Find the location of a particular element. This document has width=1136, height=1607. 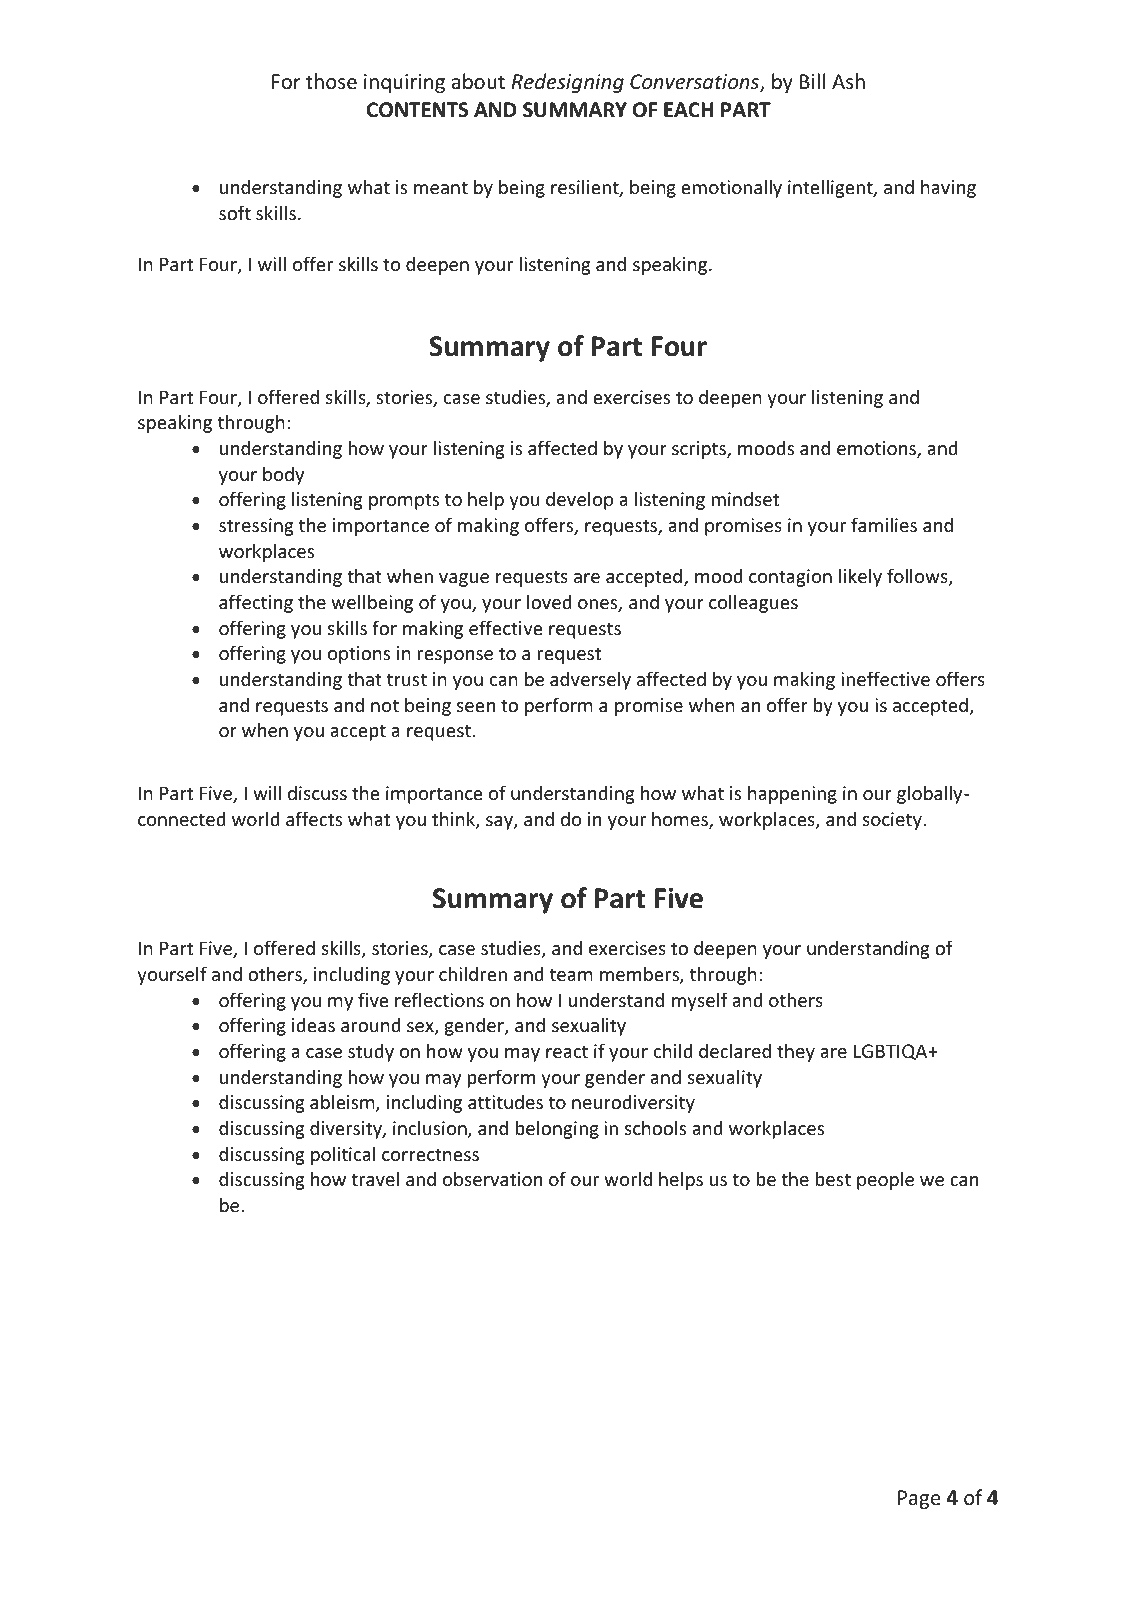

ideas is located at coordinates (313, 1024).
